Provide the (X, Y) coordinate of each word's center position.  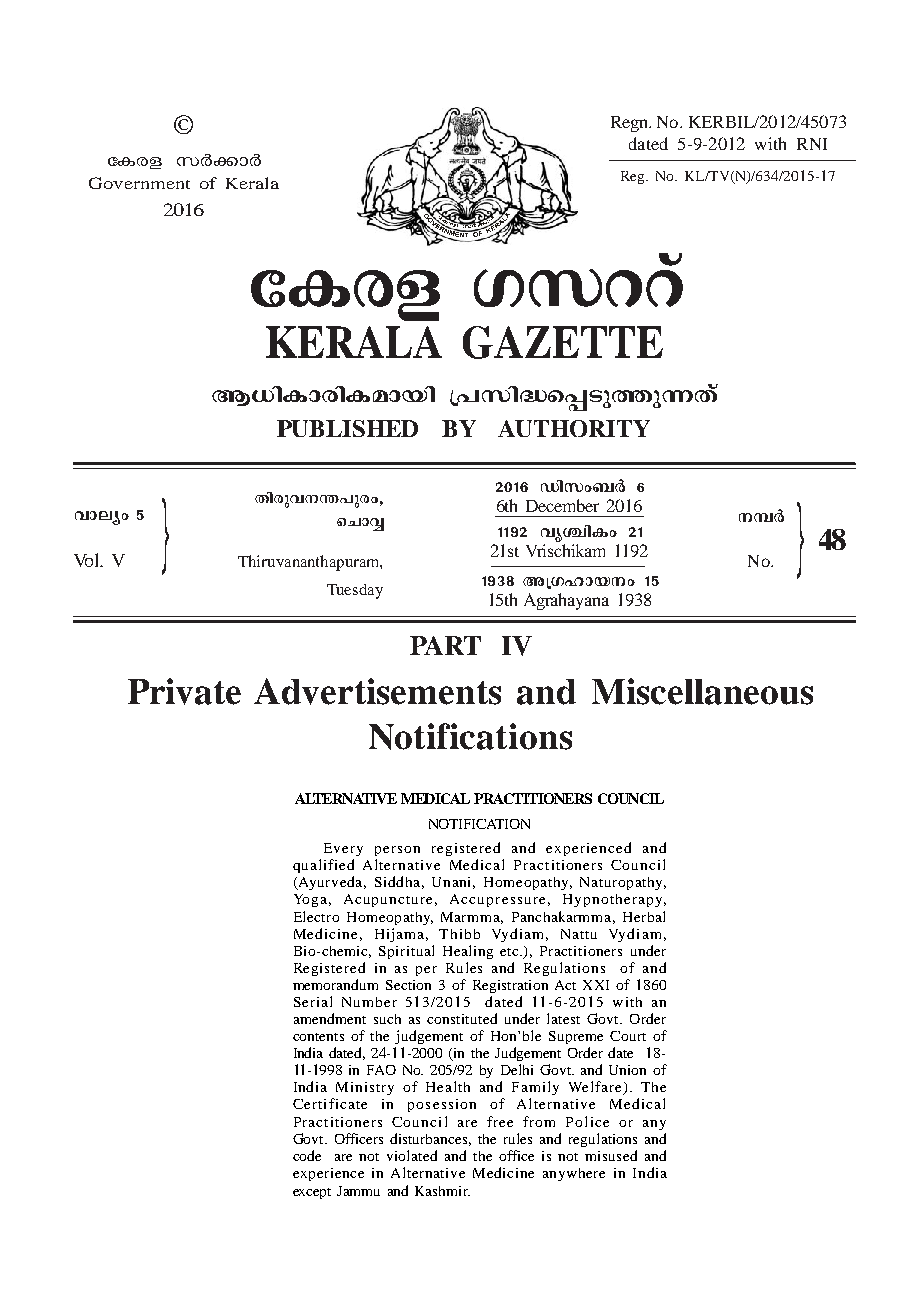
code (307, 1155)
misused (611, 1155)
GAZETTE (563, 342)
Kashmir (442, 1191)
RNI (812, 144)
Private (184, 691)
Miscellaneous (702, 691)
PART (445, 645)
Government (139, 183)
